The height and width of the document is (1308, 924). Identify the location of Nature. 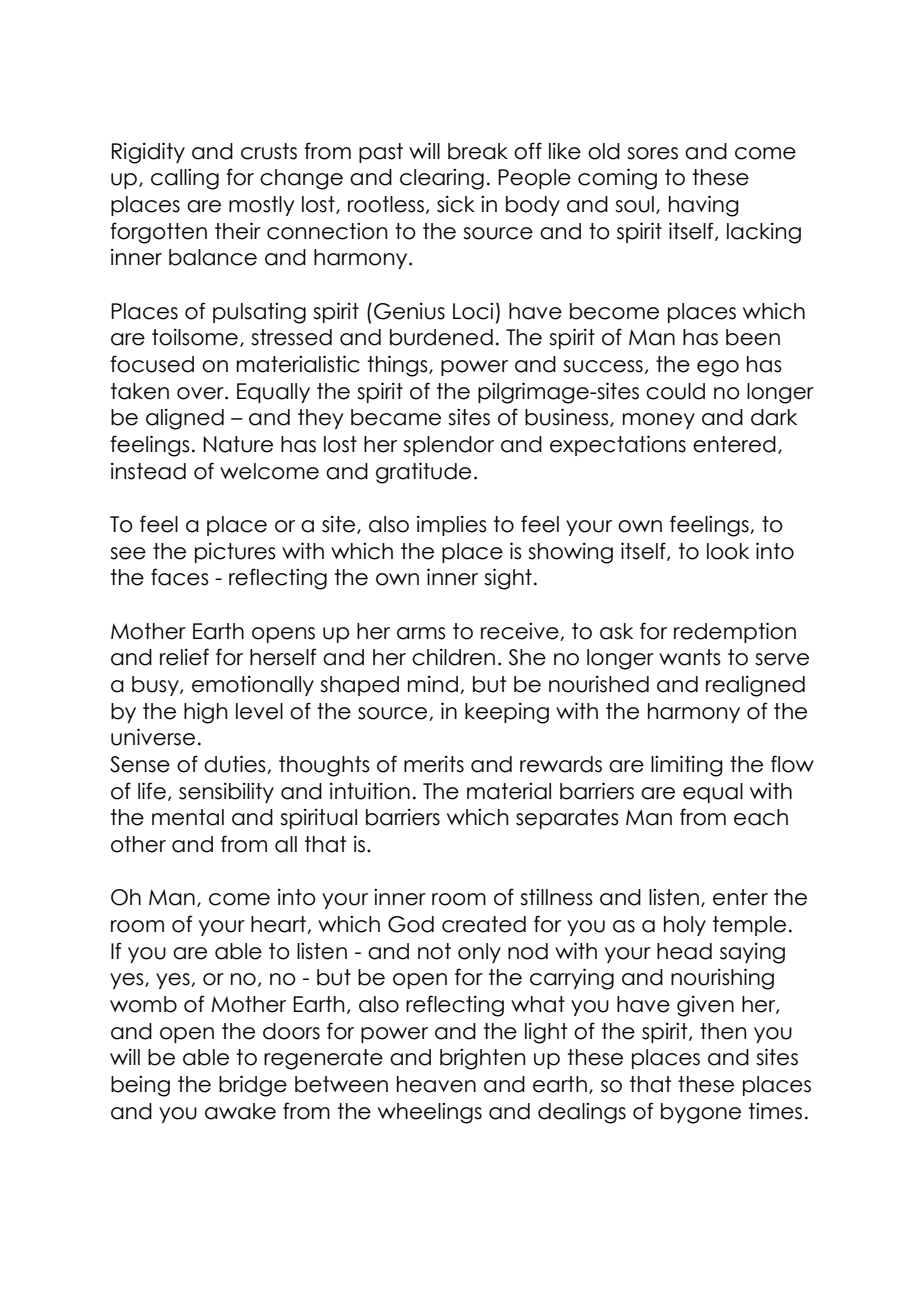
(238, 444).
